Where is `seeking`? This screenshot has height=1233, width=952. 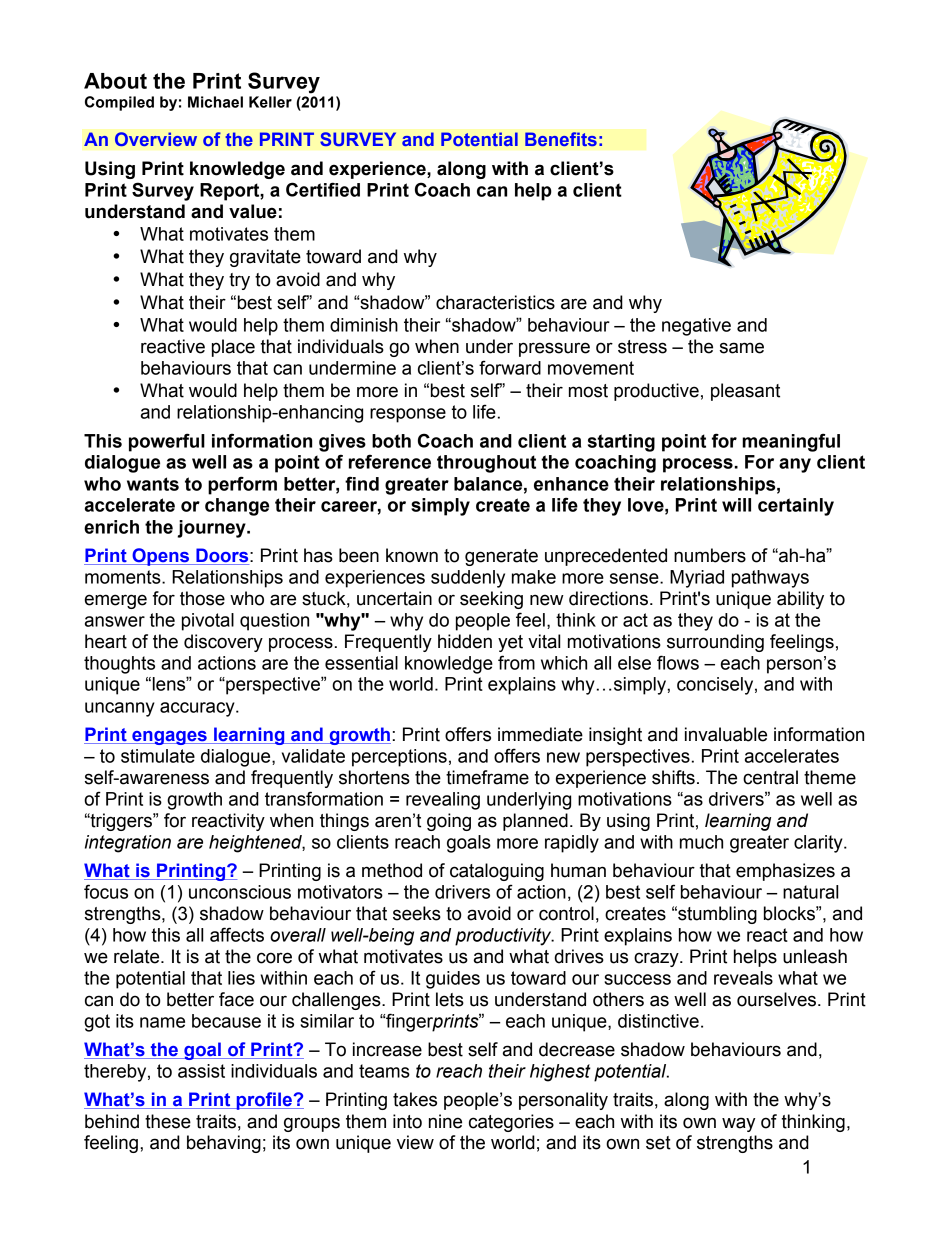
seeking is located at coordinates (491, 600).
